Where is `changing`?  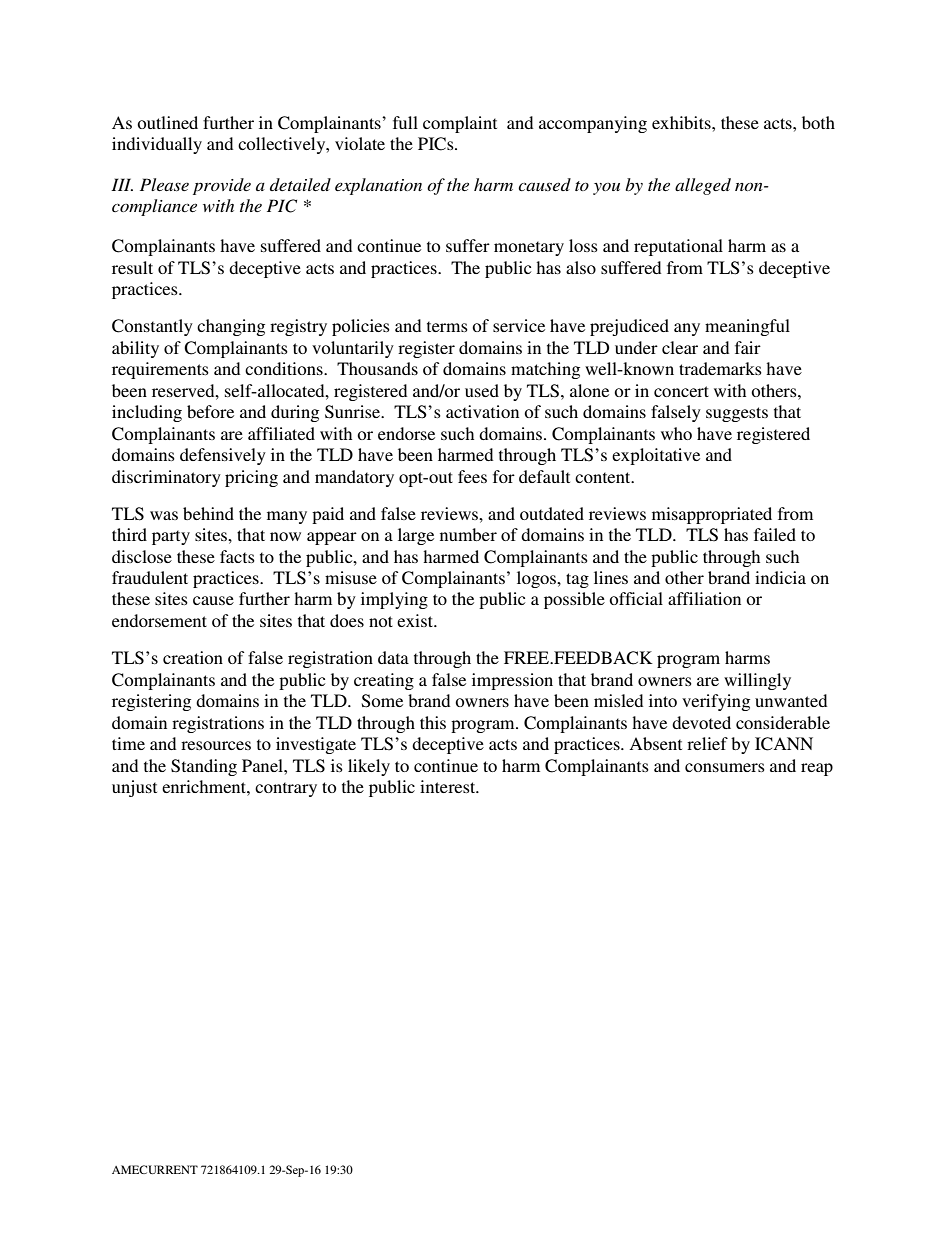 changing is located at coordinates (231, 327).
